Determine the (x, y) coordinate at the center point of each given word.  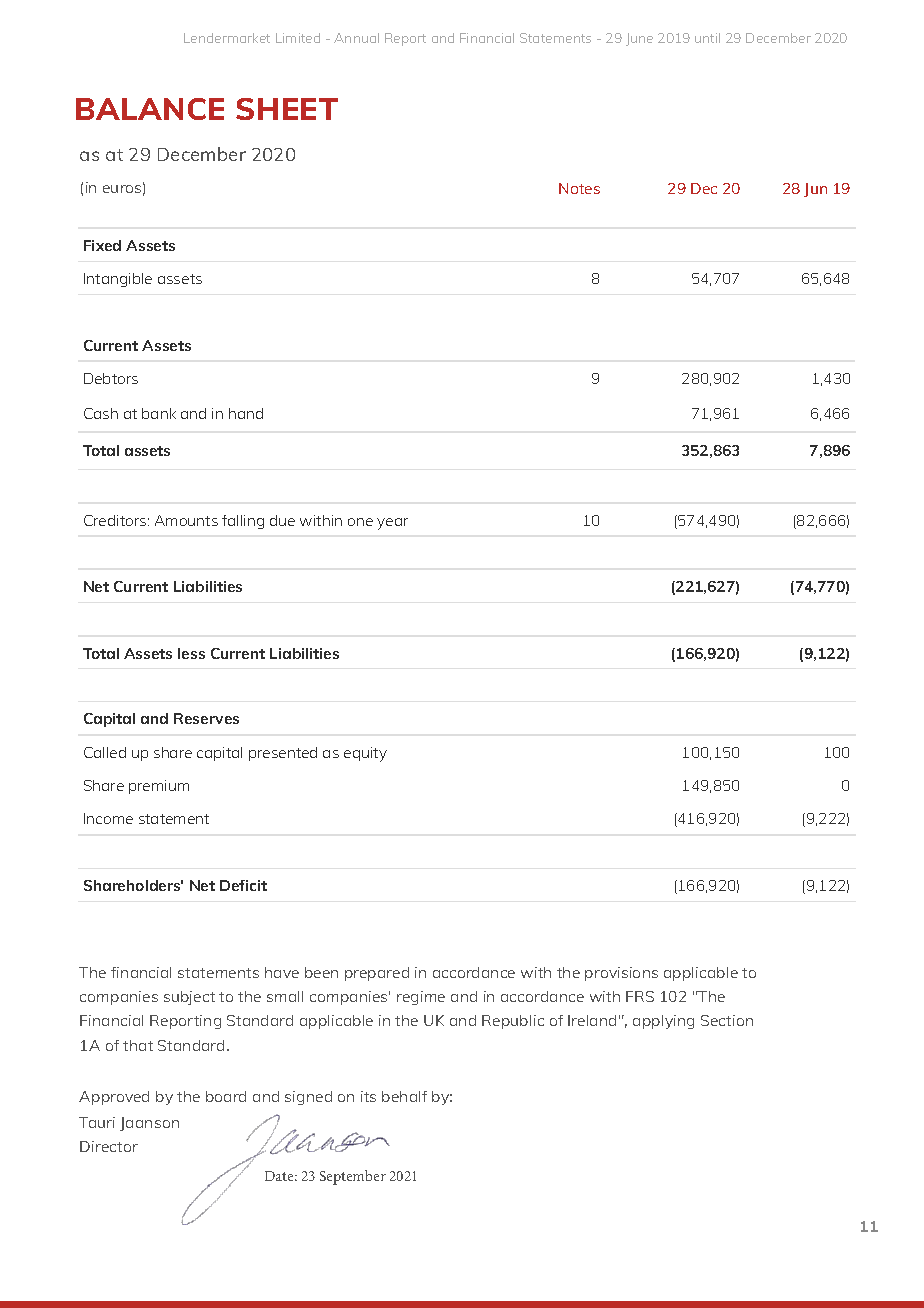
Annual (356, 38)
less (191, 653)
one (360, 522)
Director (109, 1146)
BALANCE (150, 109)
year (392, 524)
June (639, 39)
